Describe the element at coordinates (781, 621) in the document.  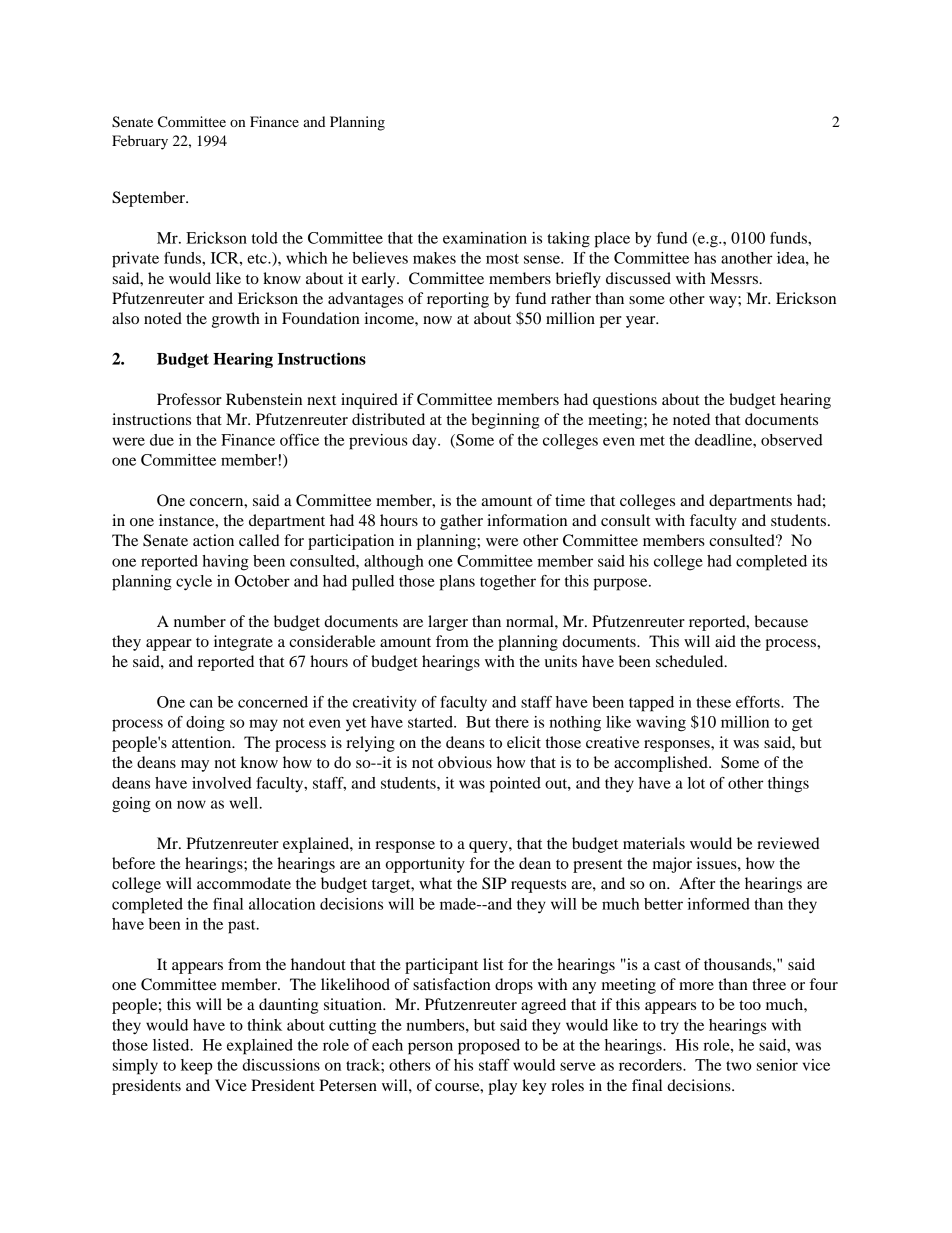
I see `because` at that location.
